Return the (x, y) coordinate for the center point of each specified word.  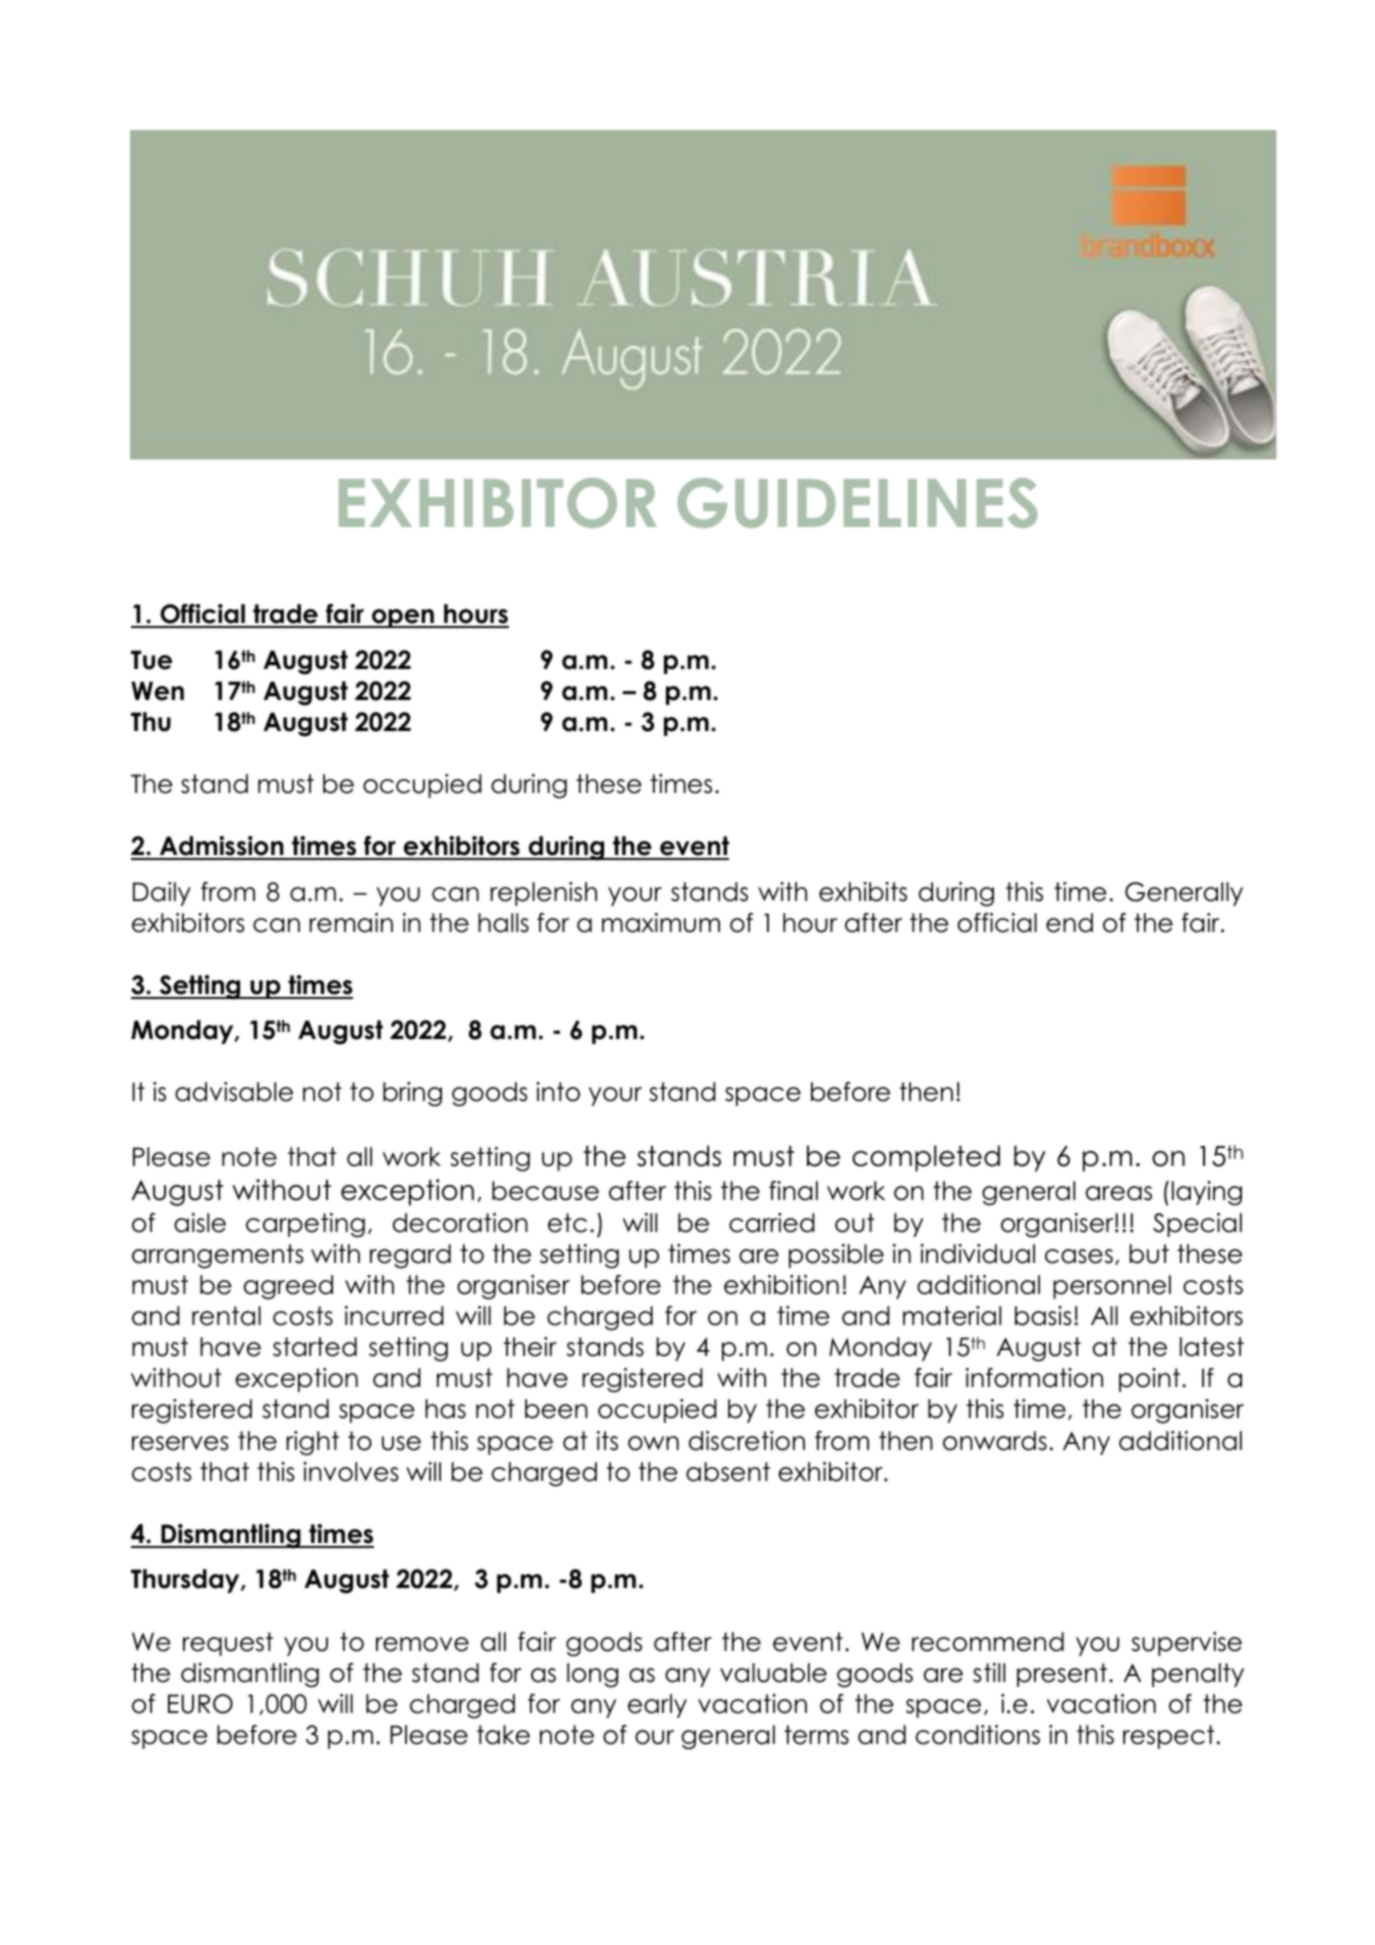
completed (926, 1158)
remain (351, 923)
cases (1079, 1256)
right (312, 1443)
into (558, 1092)
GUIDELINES (857, 503)
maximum (661, 923)
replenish (543, 894)
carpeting (305, 1225)
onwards (995, 1441)
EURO (200, 1704)
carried (772, 1223)
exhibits (863, 892)
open (403, 618)
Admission (221, 847)
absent (728, 1472)
